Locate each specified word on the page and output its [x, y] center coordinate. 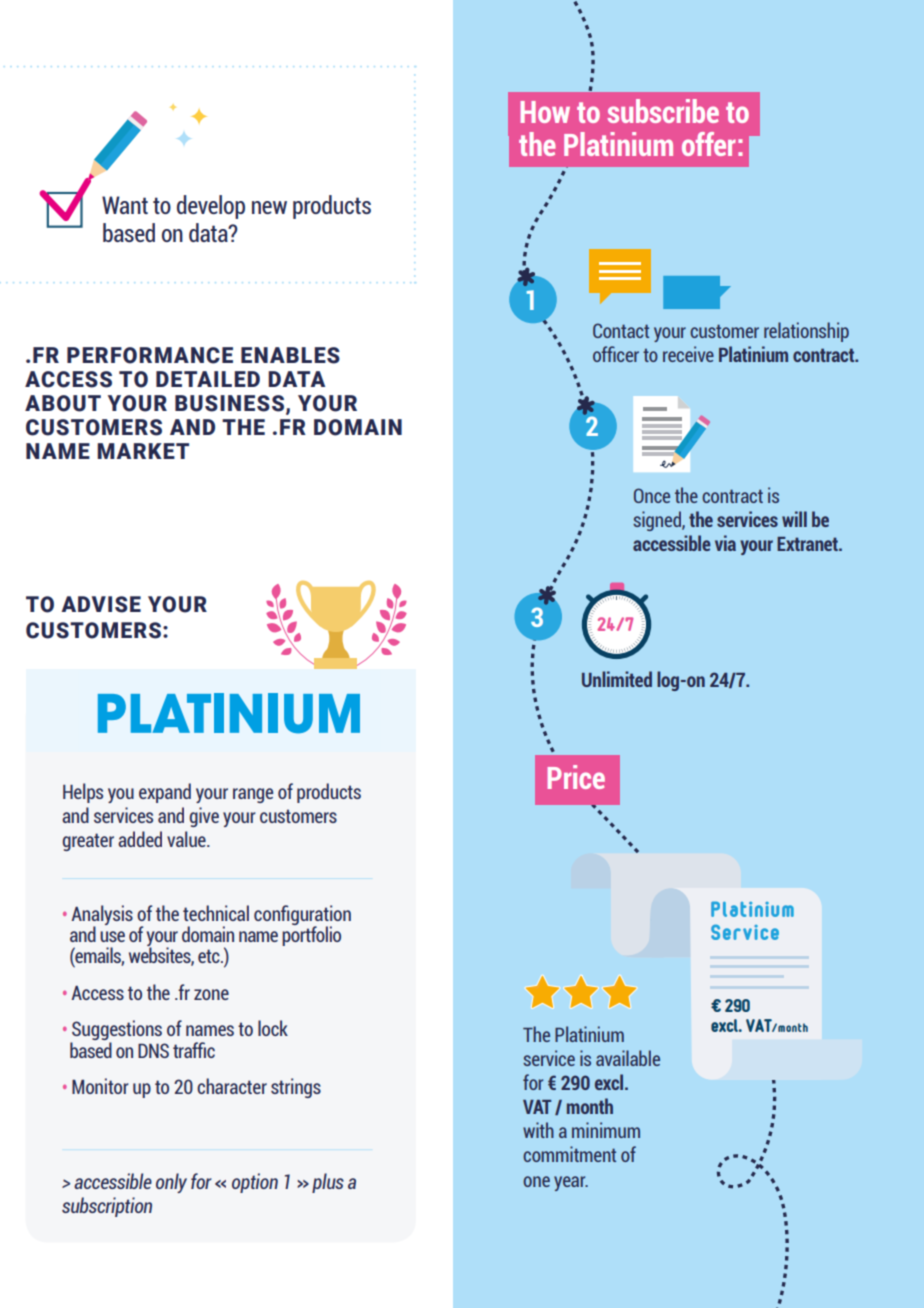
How [545, 112]
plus [328, 1183]
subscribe [663, 111]
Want [125, 205]
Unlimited [617, 679]
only [171, 1183]
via [725, 543]
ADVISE [101, 604]
